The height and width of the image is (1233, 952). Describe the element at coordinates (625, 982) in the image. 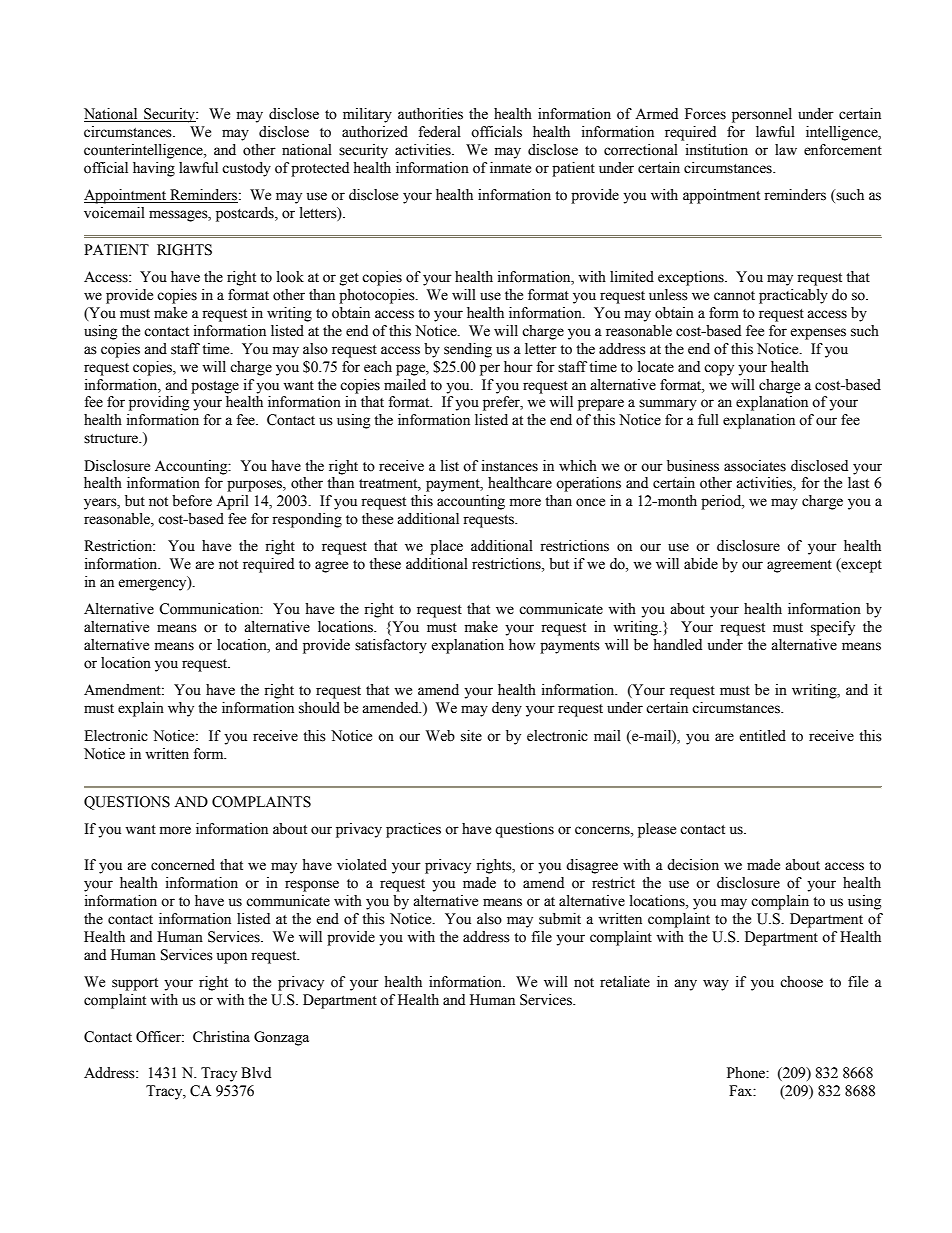

I see `retaliate` at that location.
